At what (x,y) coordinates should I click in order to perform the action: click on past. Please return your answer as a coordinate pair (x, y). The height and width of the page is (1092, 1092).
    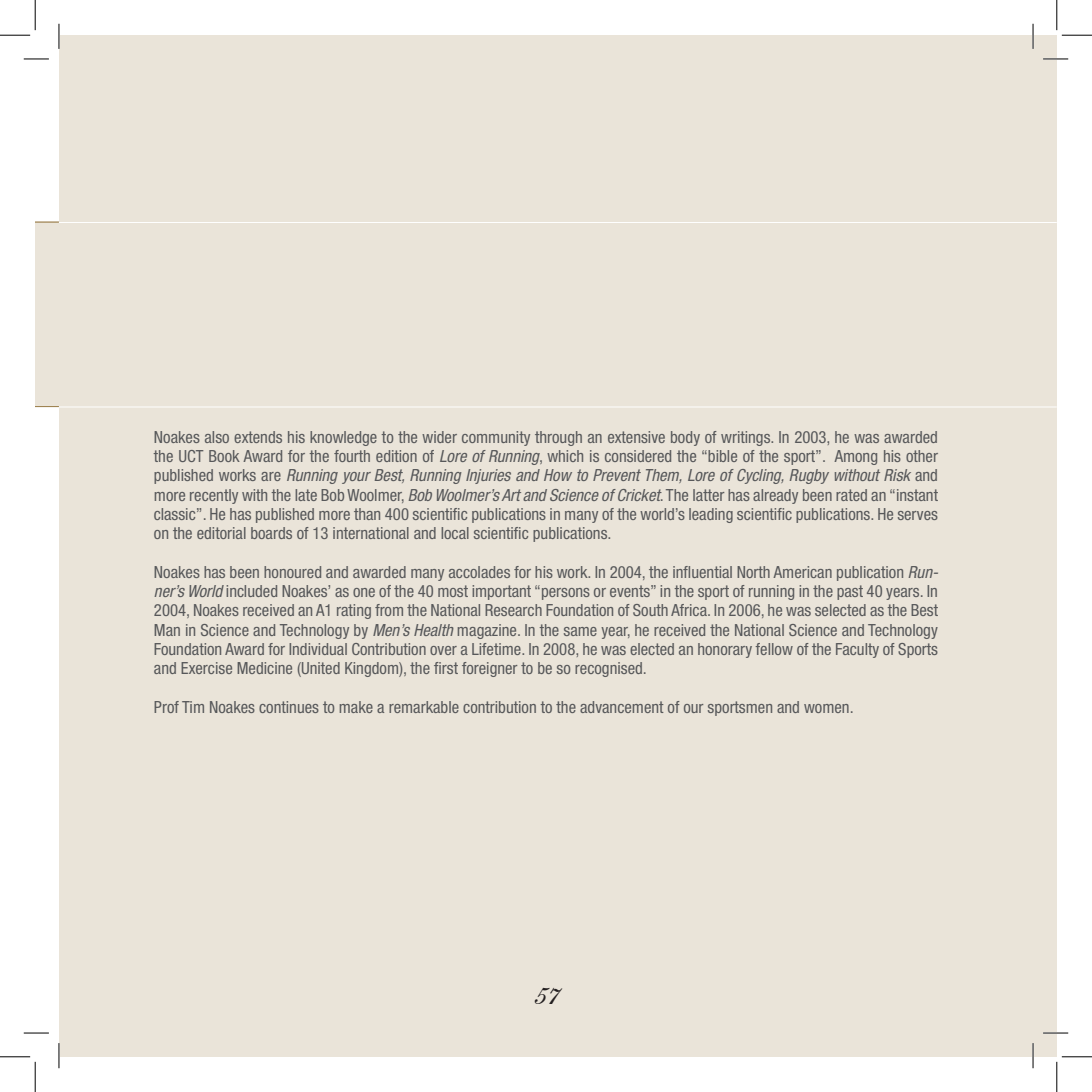
    Looking at the image, I should click on (850, 592).
